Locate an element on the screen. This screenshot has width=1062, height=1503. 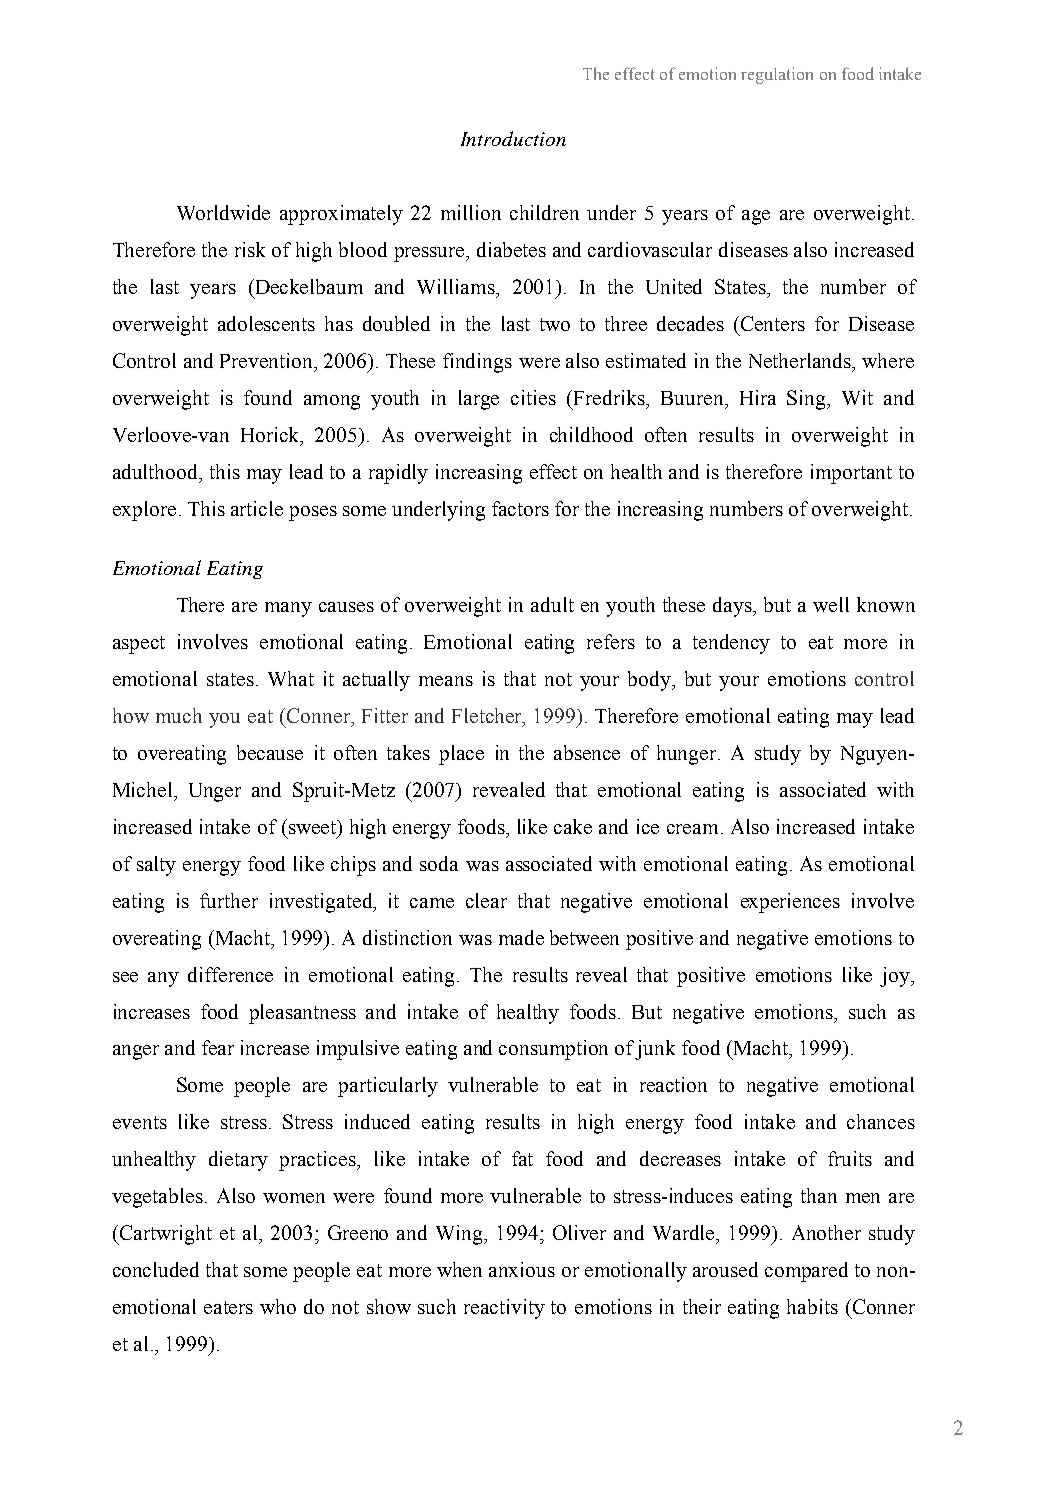
Introduction is located at coordinates (513, 138).
